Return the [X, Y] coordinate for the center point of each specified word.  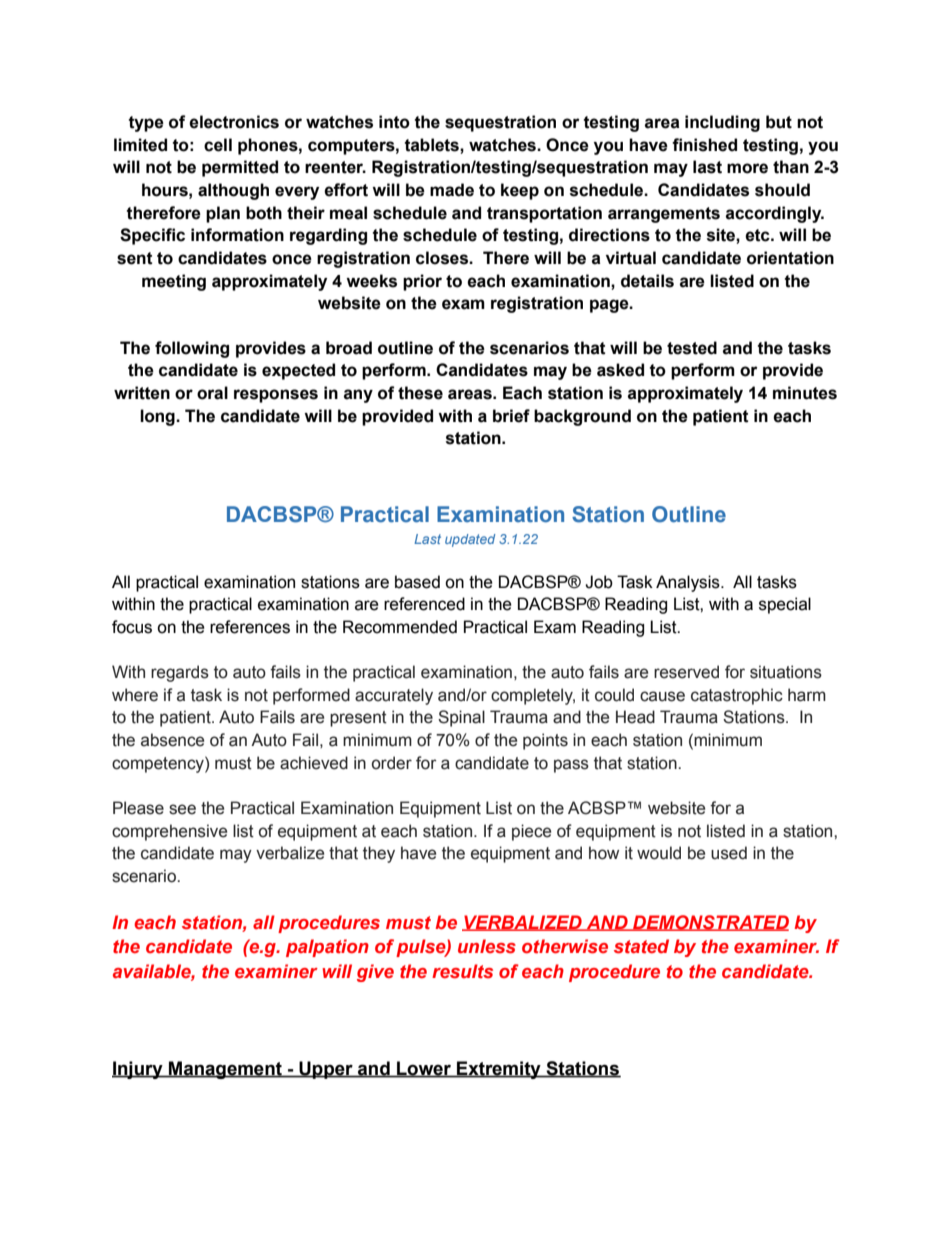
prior [422, 282]
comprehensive [169, 832]
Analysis [689, 583]
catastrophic [737, 696]
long [158, 417]
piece [531, 832]
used [729, 853]
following [192, 349]
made [452, 190]
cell [218, 145]
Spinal [461, 718]
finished [704, 145]
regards [180, 673]
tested [692, 348]
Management [225, 1070]
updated [470, 540]
